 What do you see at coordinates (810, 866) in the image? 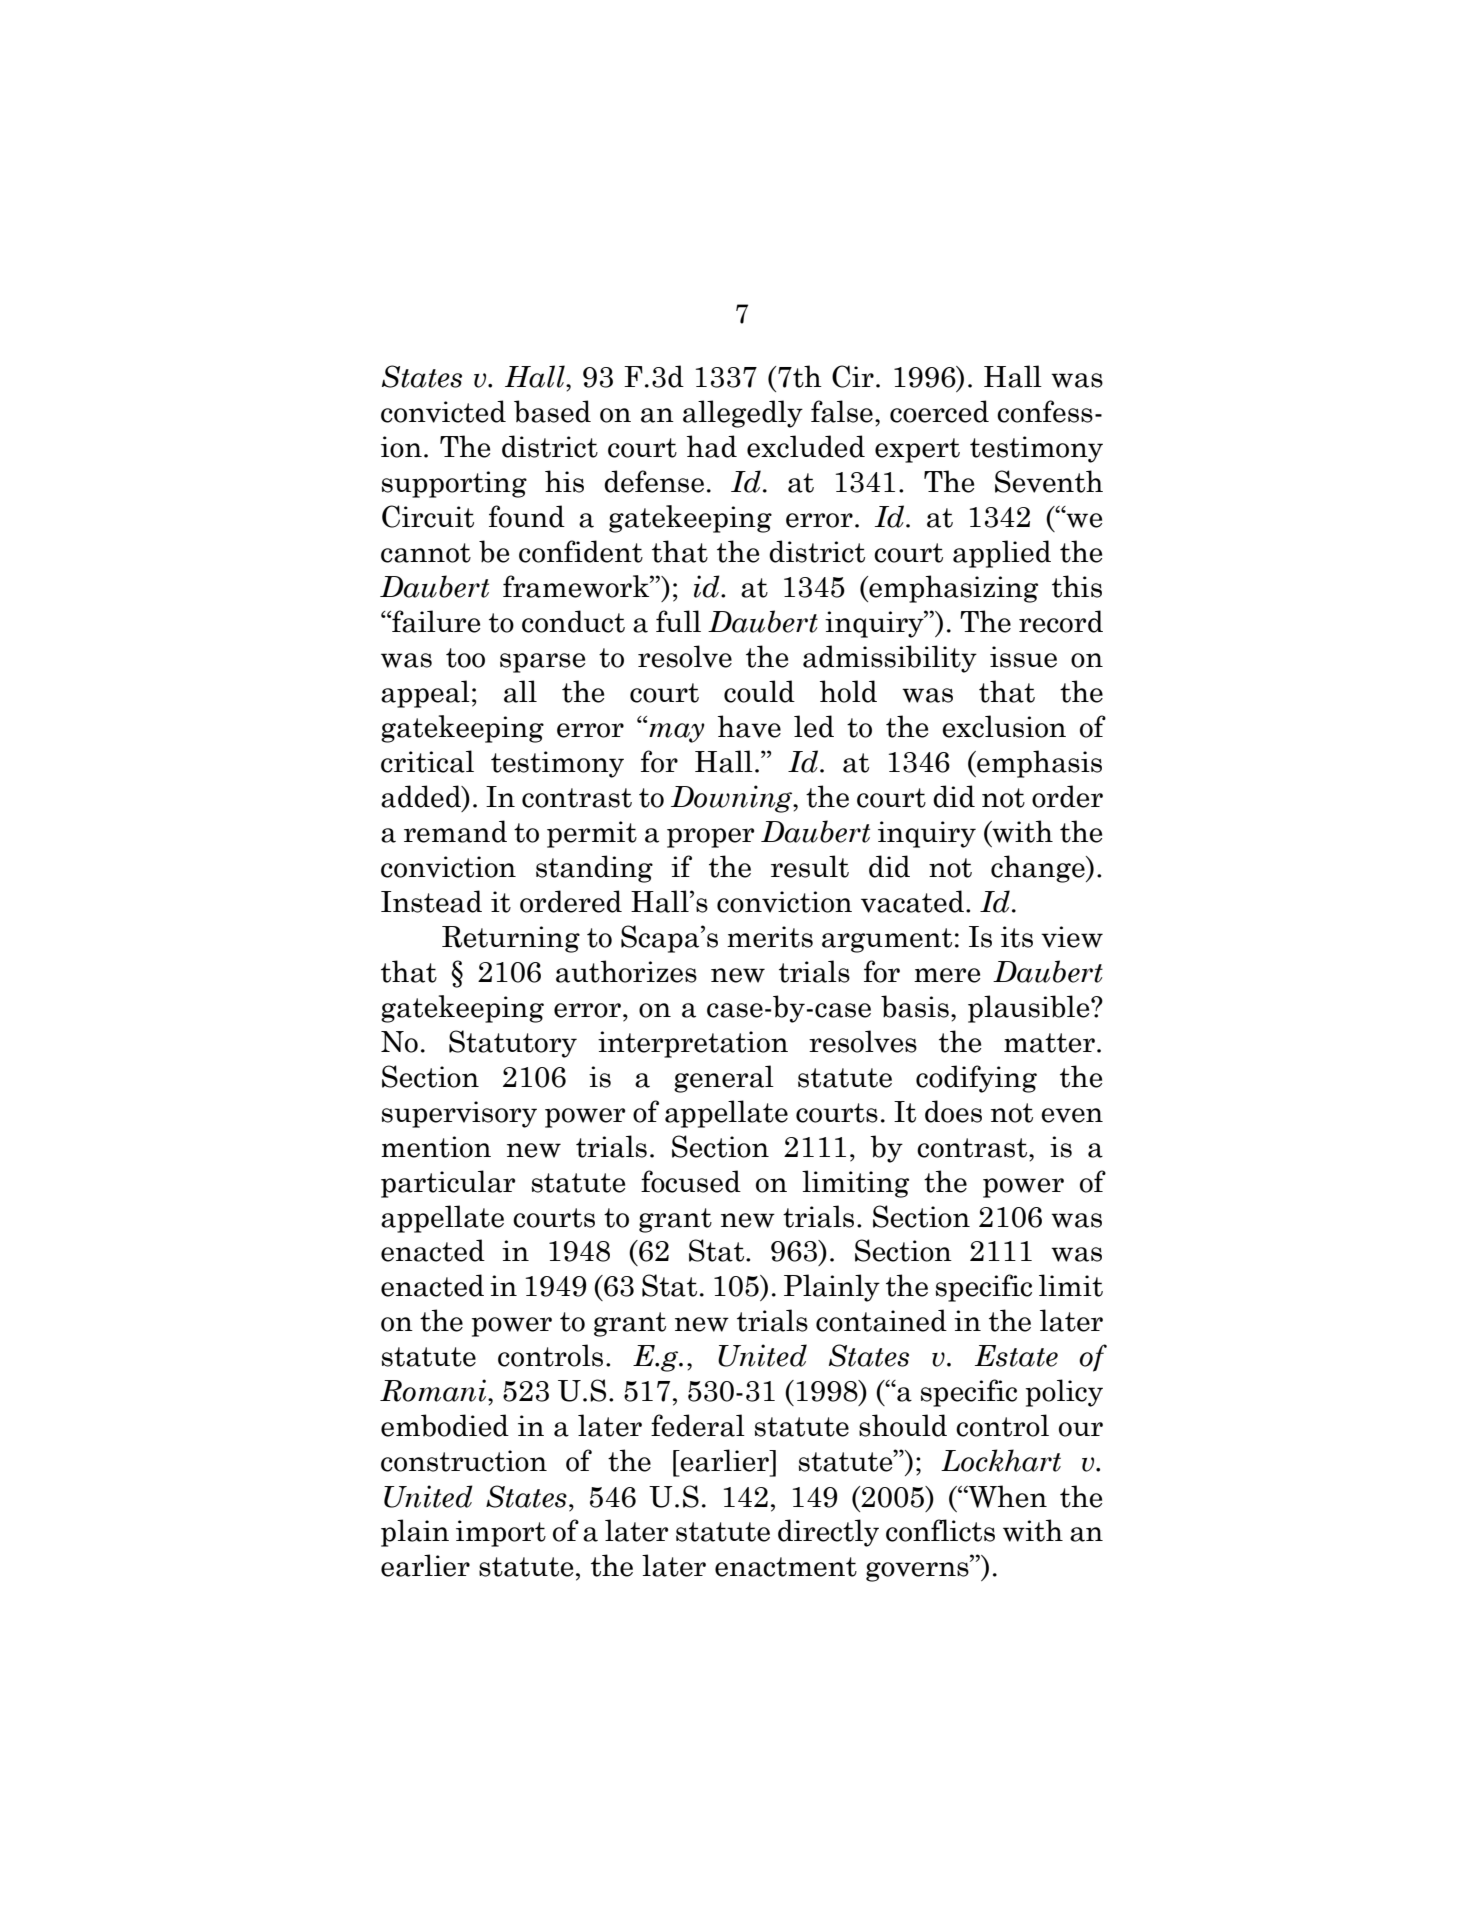
I see `result` at bounding box center [810, 866].
